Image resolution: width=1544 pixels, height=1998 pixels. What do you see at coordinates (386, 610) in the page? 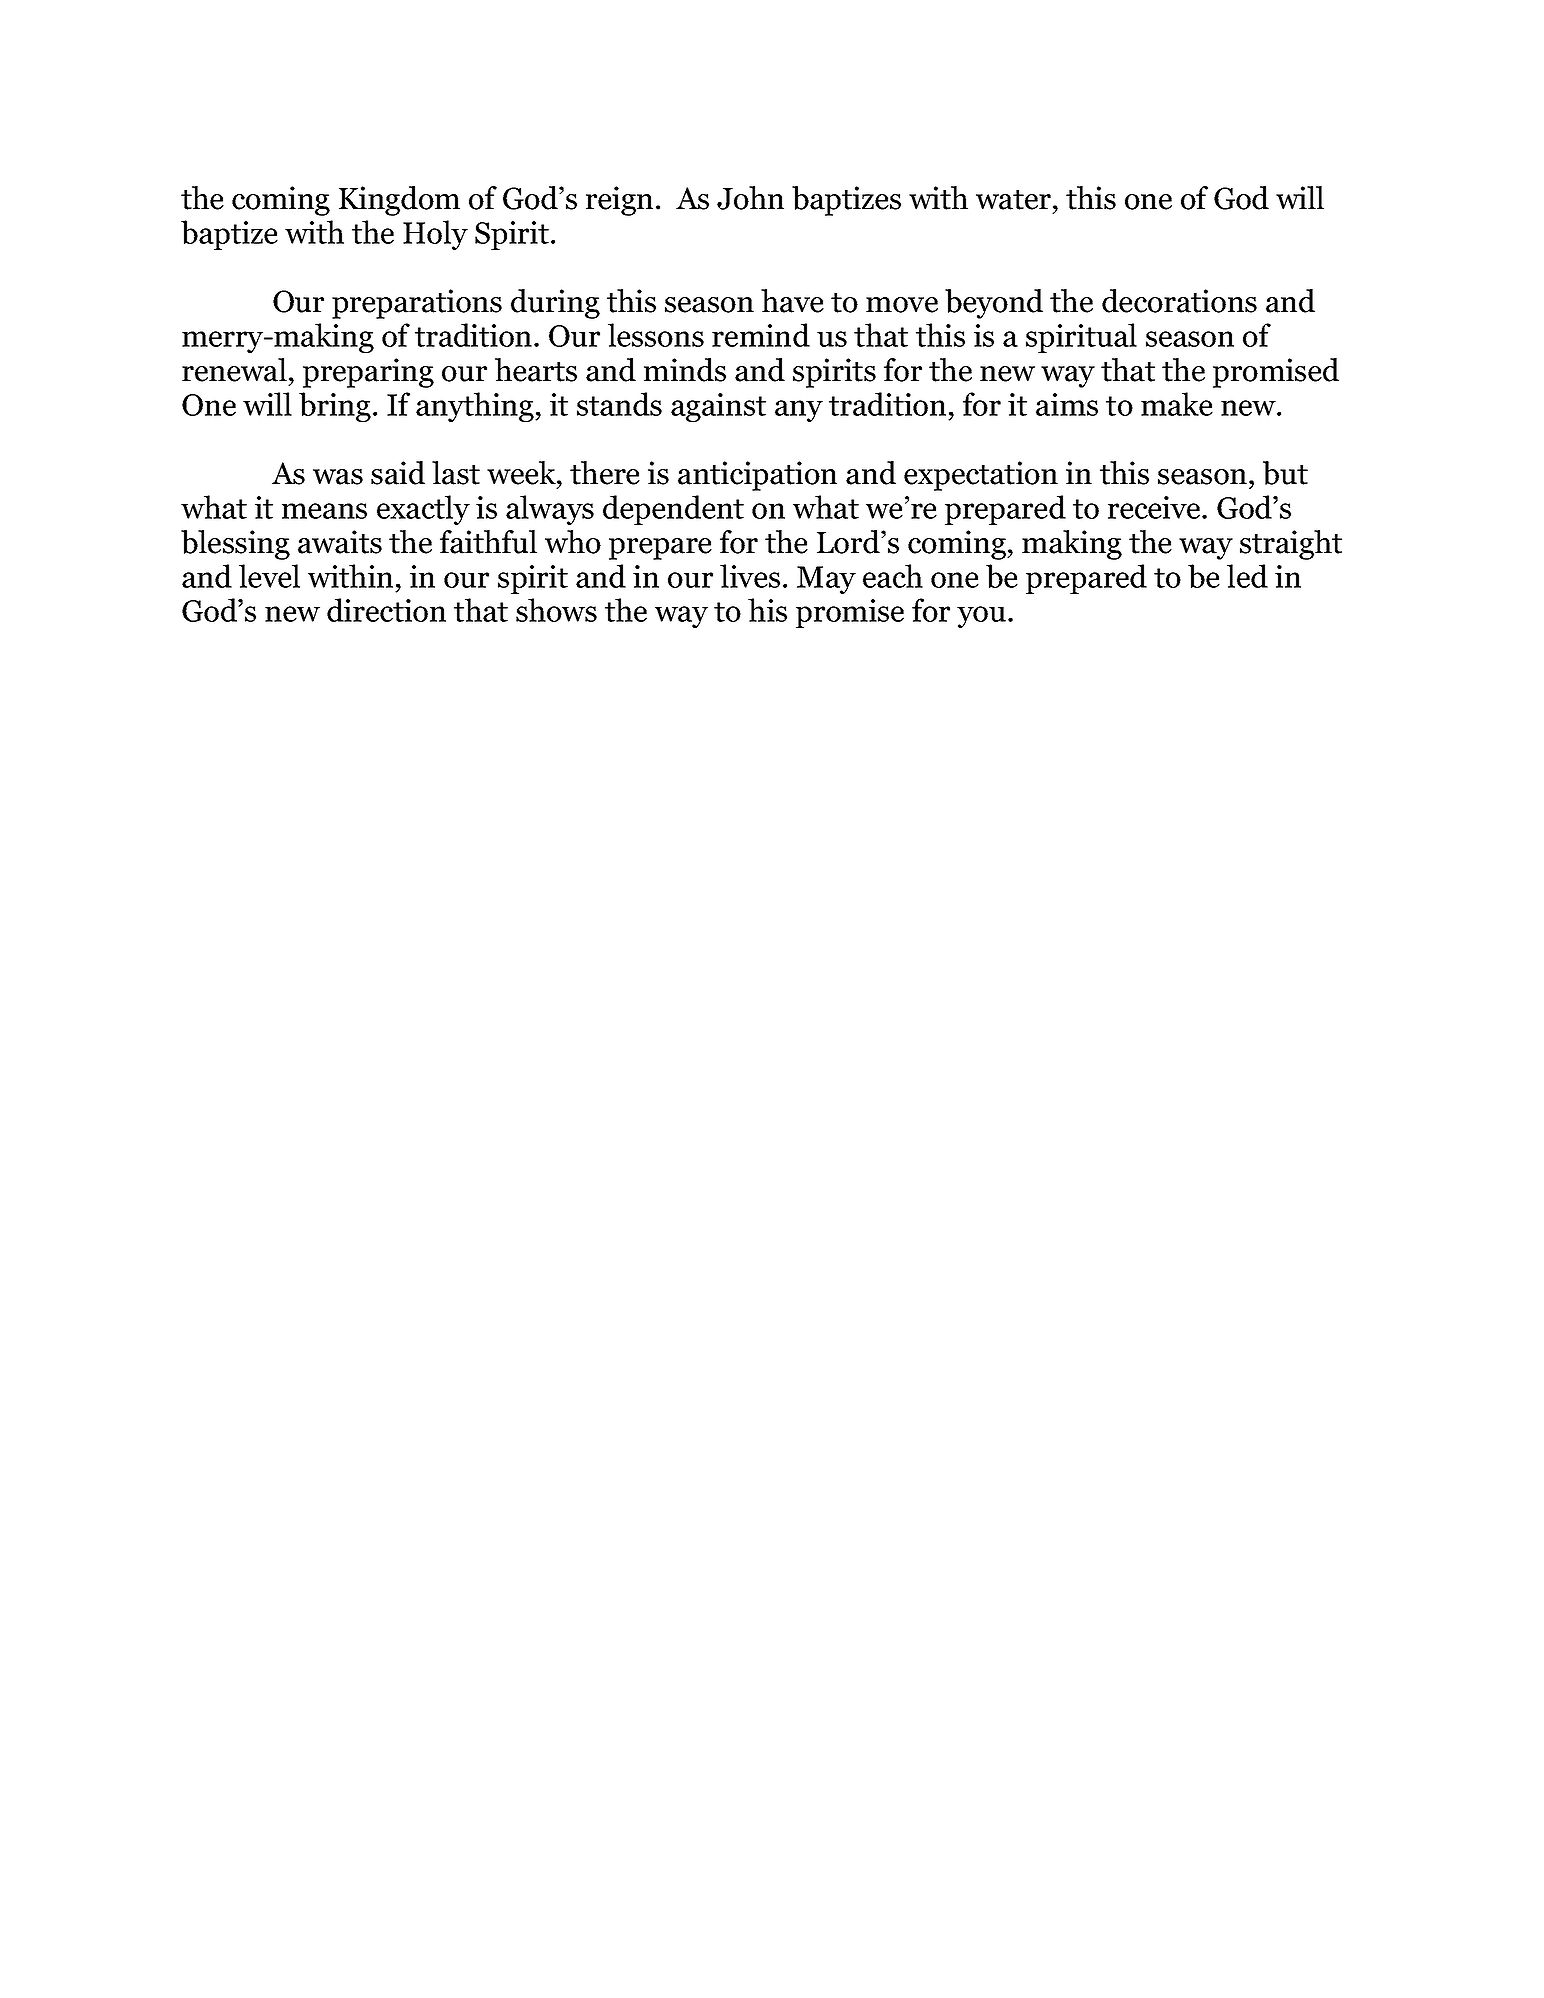
I see `direction` at bounding box center [386, 610].
